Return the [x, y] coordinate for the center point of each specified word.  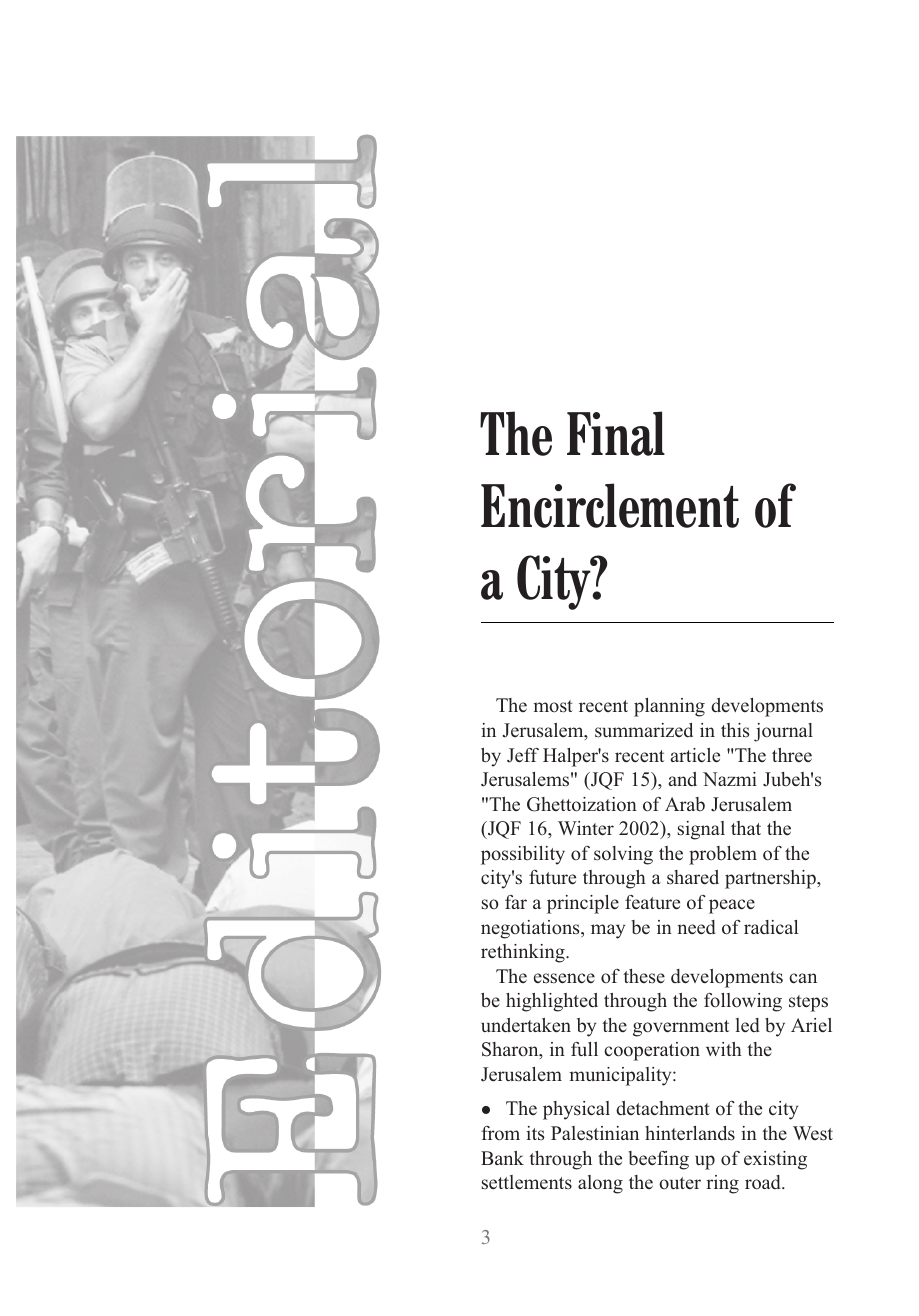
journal [783, 732]
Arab [685, 804]
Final [616, 433]
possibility [523, 855]
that [746, 828]
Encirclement [610, 505]
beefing [658, 1160]
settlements [526, 1182]
